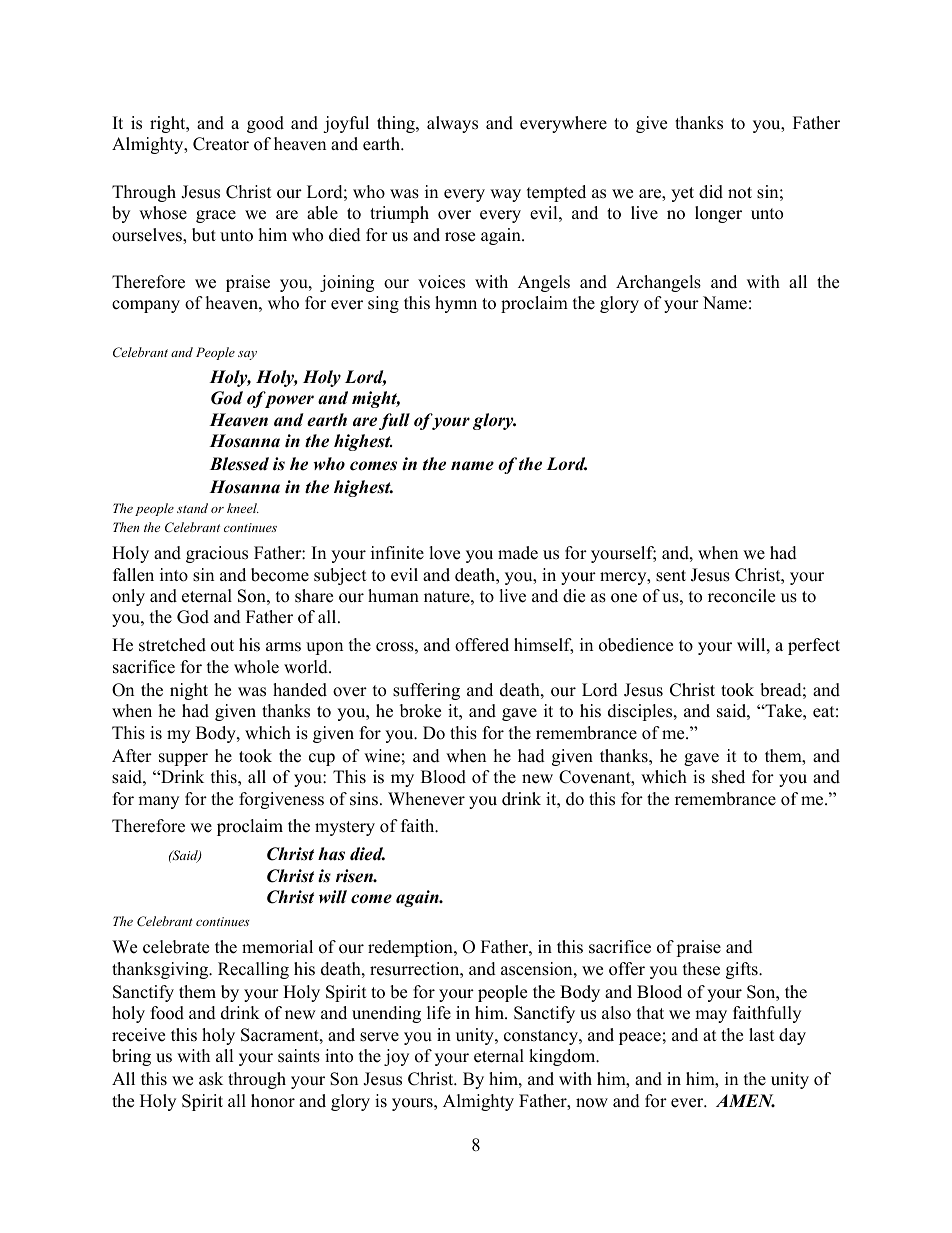 Image resolution: width=952 pixels, height=1233 pixels. Describe the element at coordinates (221, 144) in the page. I see `Creator` at that location.
